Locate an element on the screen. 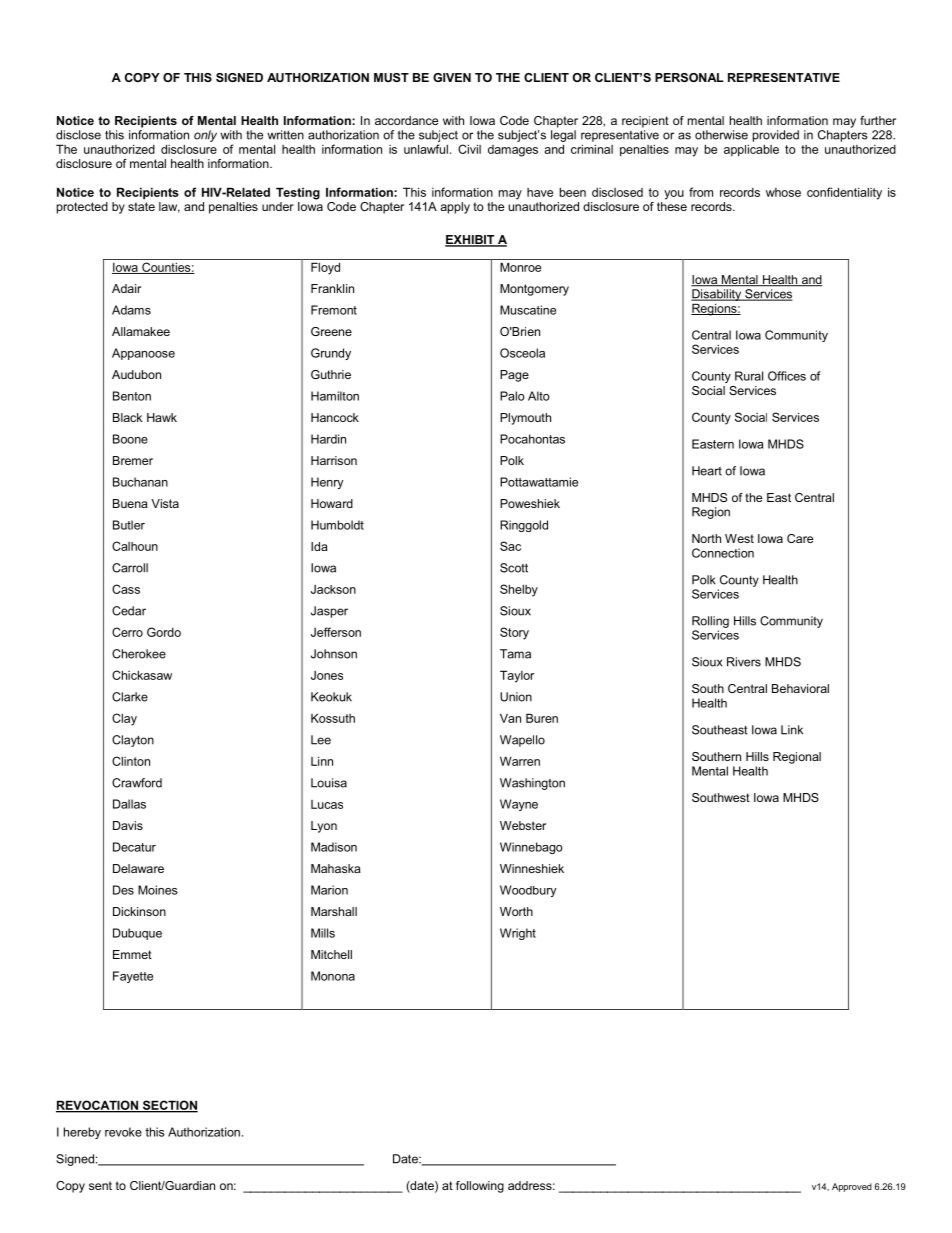  following is located at coordinates (480, 1187).
